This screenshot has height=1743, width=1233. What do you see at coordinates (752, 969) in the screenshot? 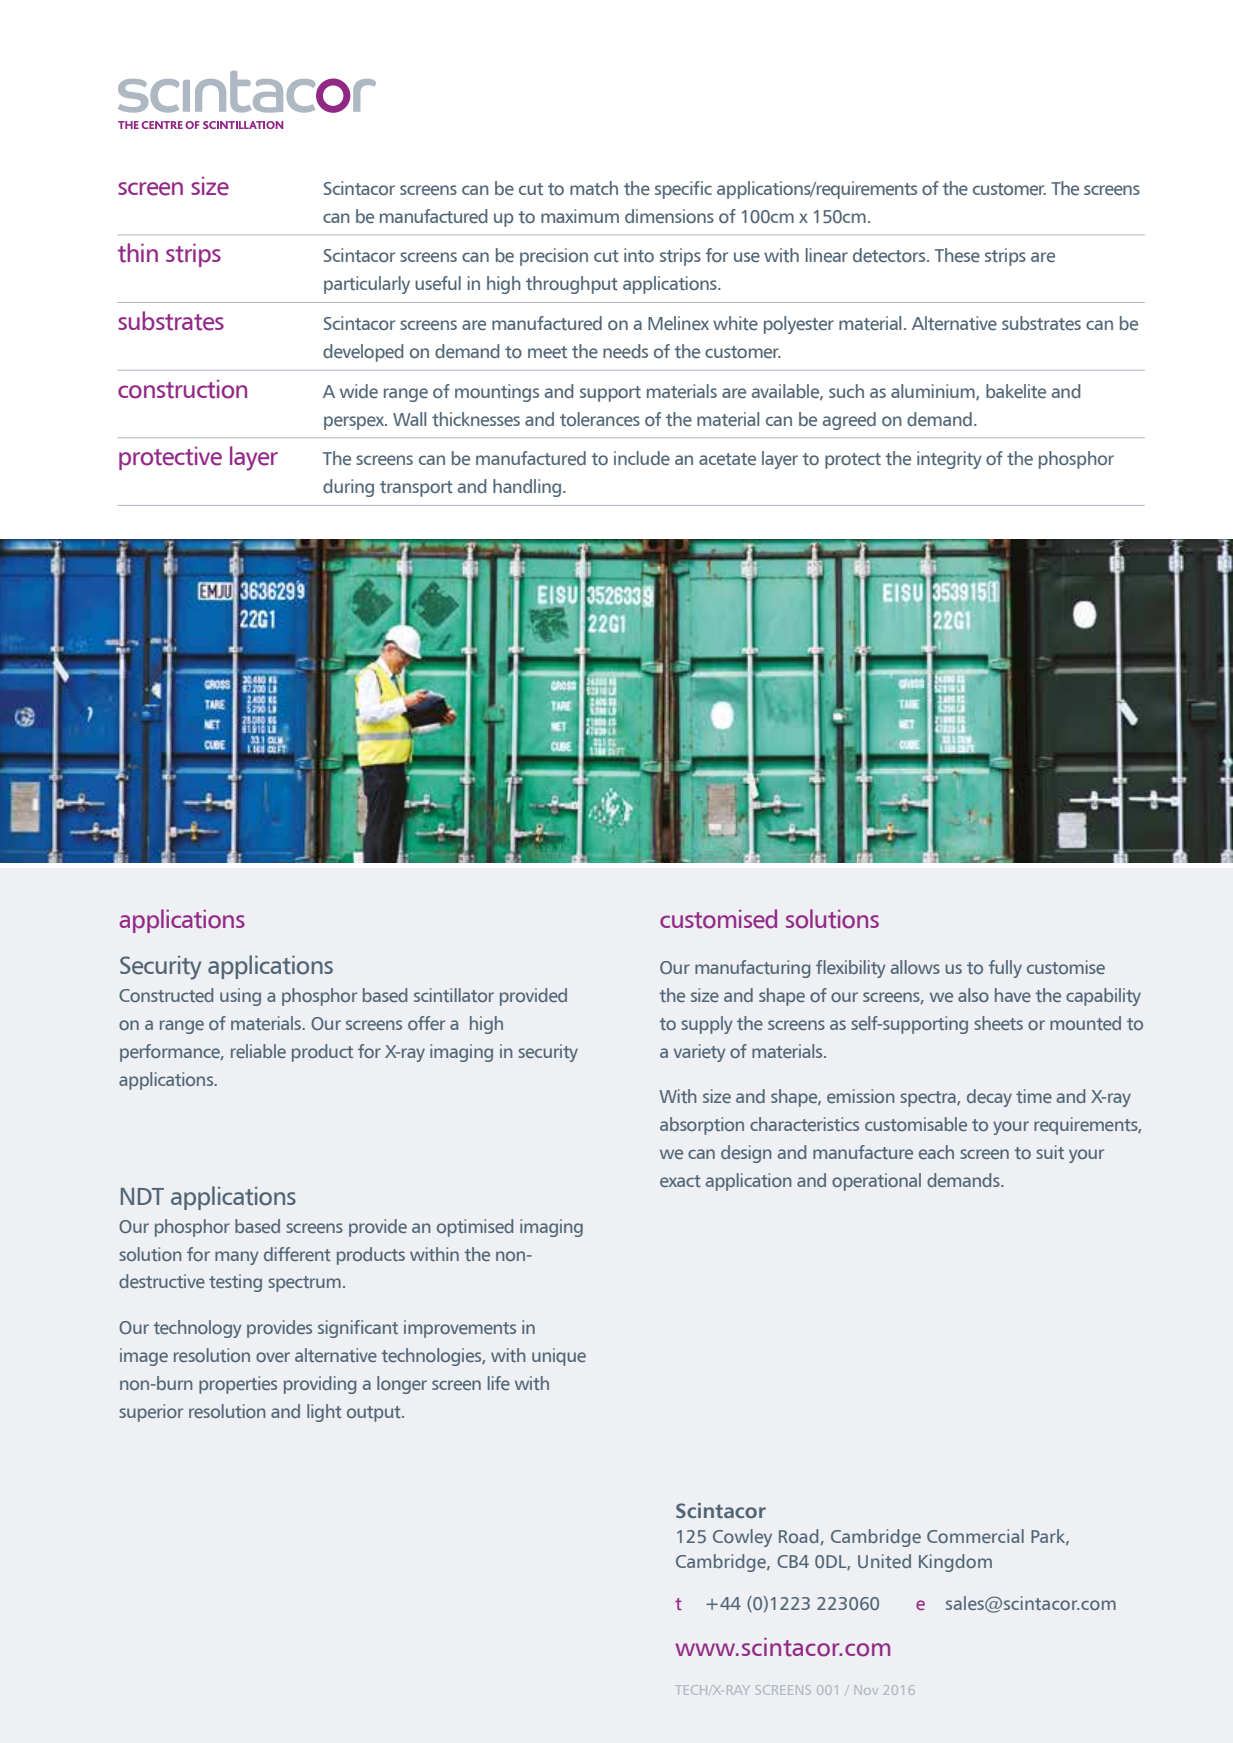
I see `manufacturing` at bounding box center [752, 969].
